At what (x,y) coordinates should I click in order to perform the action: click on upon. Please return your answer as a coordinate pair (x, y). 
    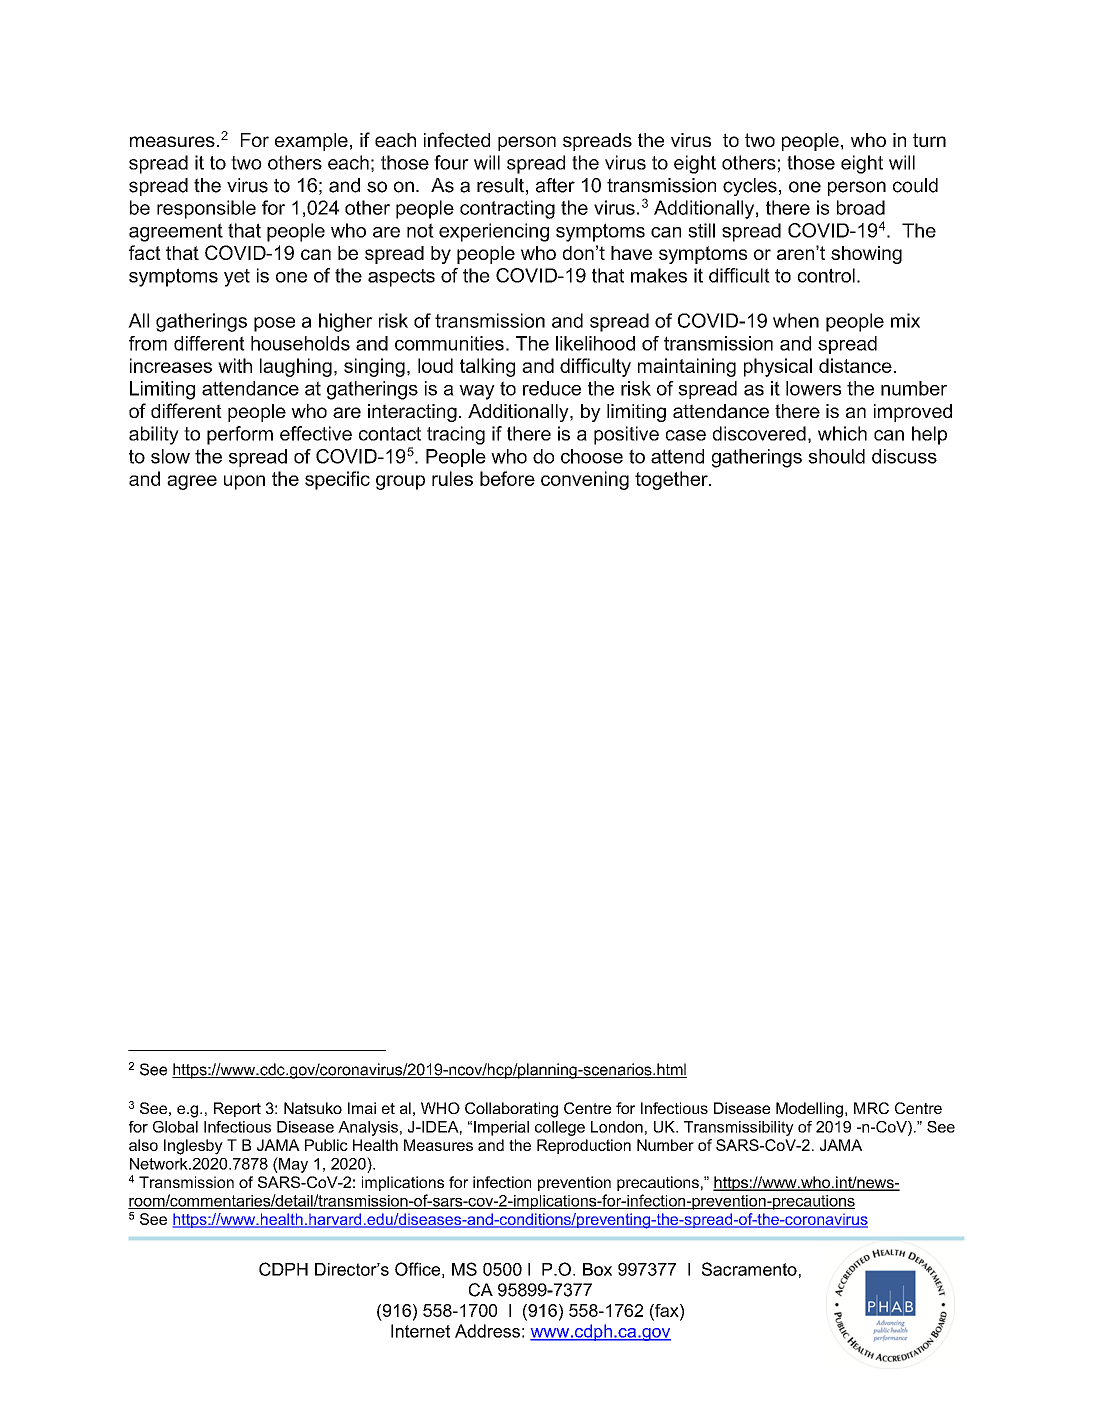
    Looking at the image, I should click on (244, 482).
